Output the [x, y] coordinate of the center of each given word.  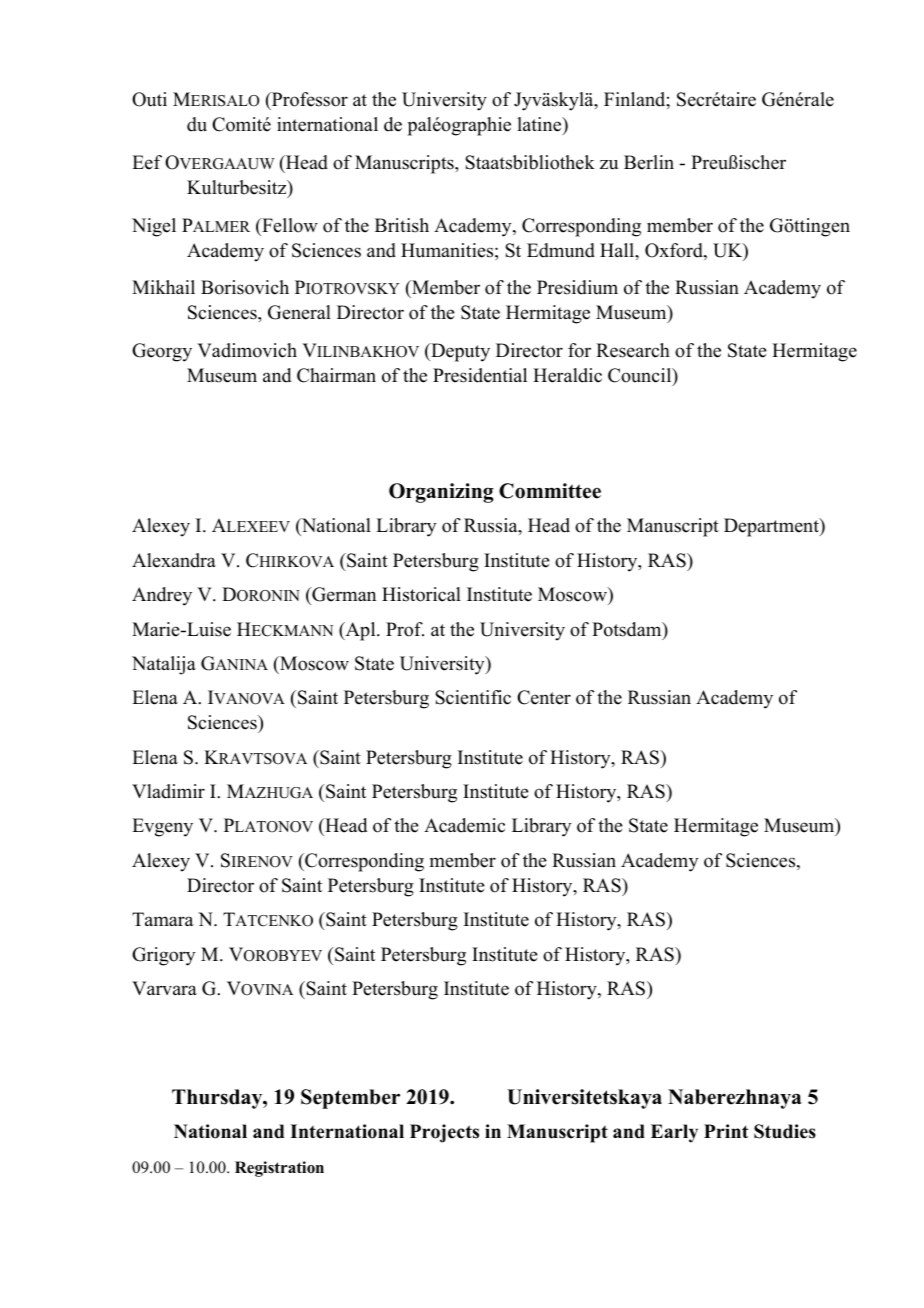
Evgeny [162, 827]
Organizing [441, 493]
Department [772, 527]
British [402, 225]
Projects [444, 1133]
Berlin [649, 162]
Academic [464, 825]
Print [726, 1131]
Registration [279, 1169]
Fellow [289, 225]
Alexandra [174, 560]
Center [544, 697]
